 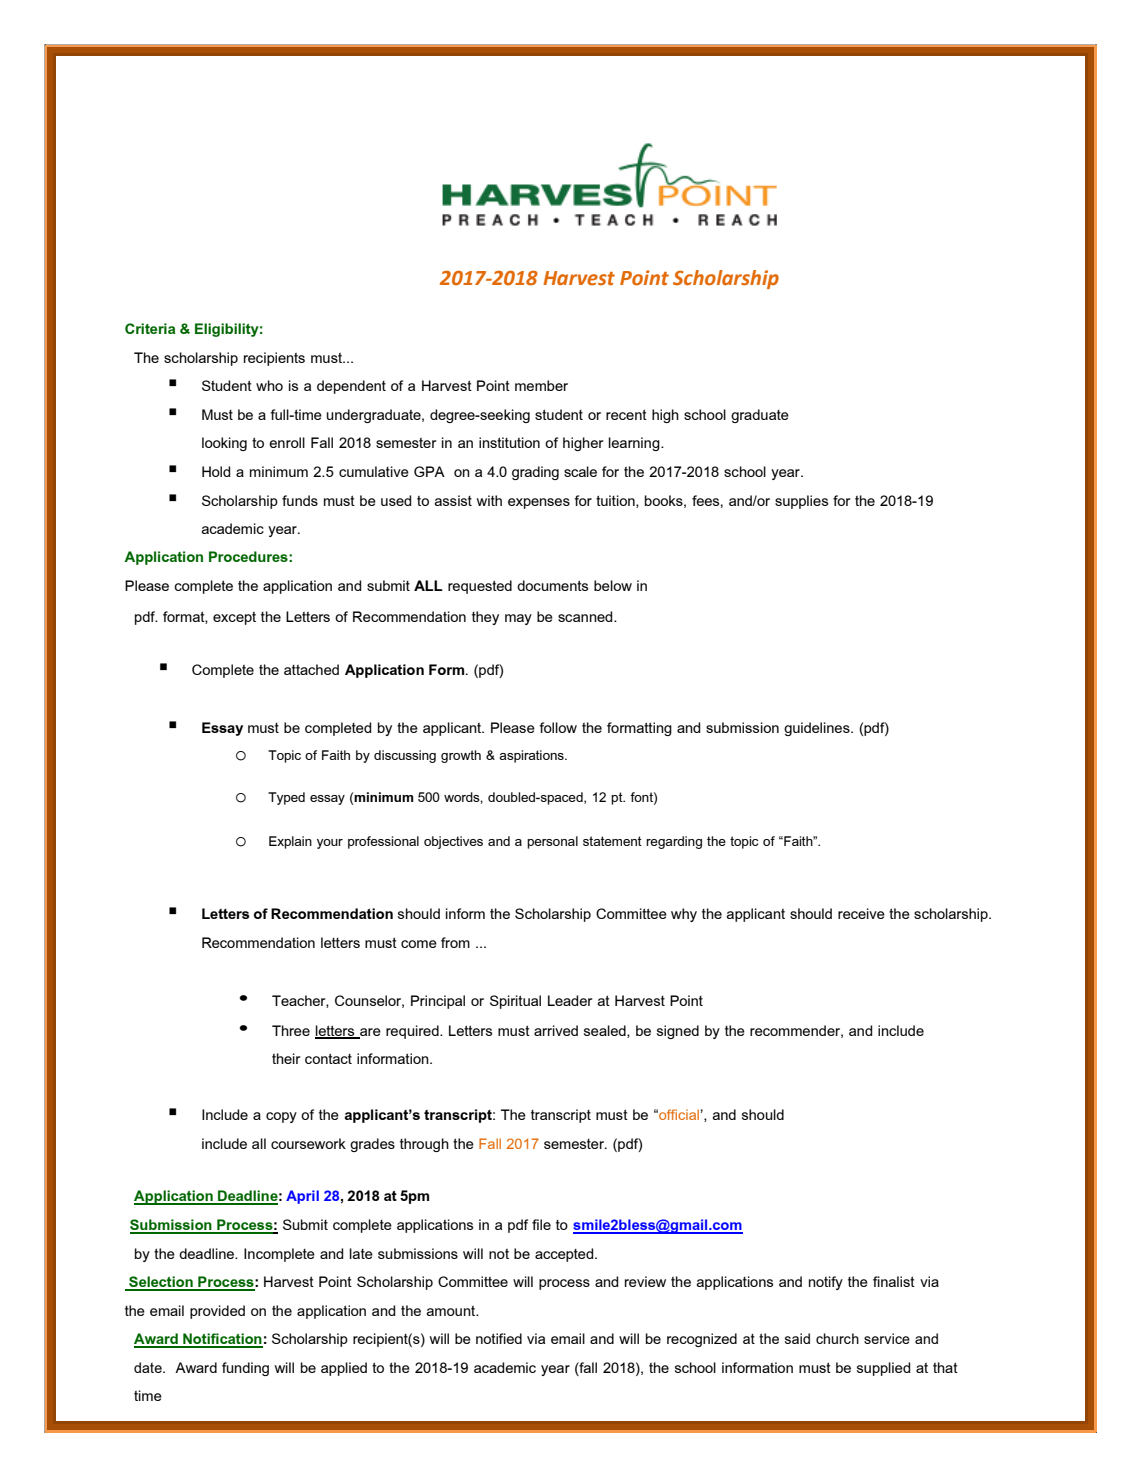 What do you see at coordinates (311, 669) in the page?
I see `attached` at bounding box center [311, 669].
